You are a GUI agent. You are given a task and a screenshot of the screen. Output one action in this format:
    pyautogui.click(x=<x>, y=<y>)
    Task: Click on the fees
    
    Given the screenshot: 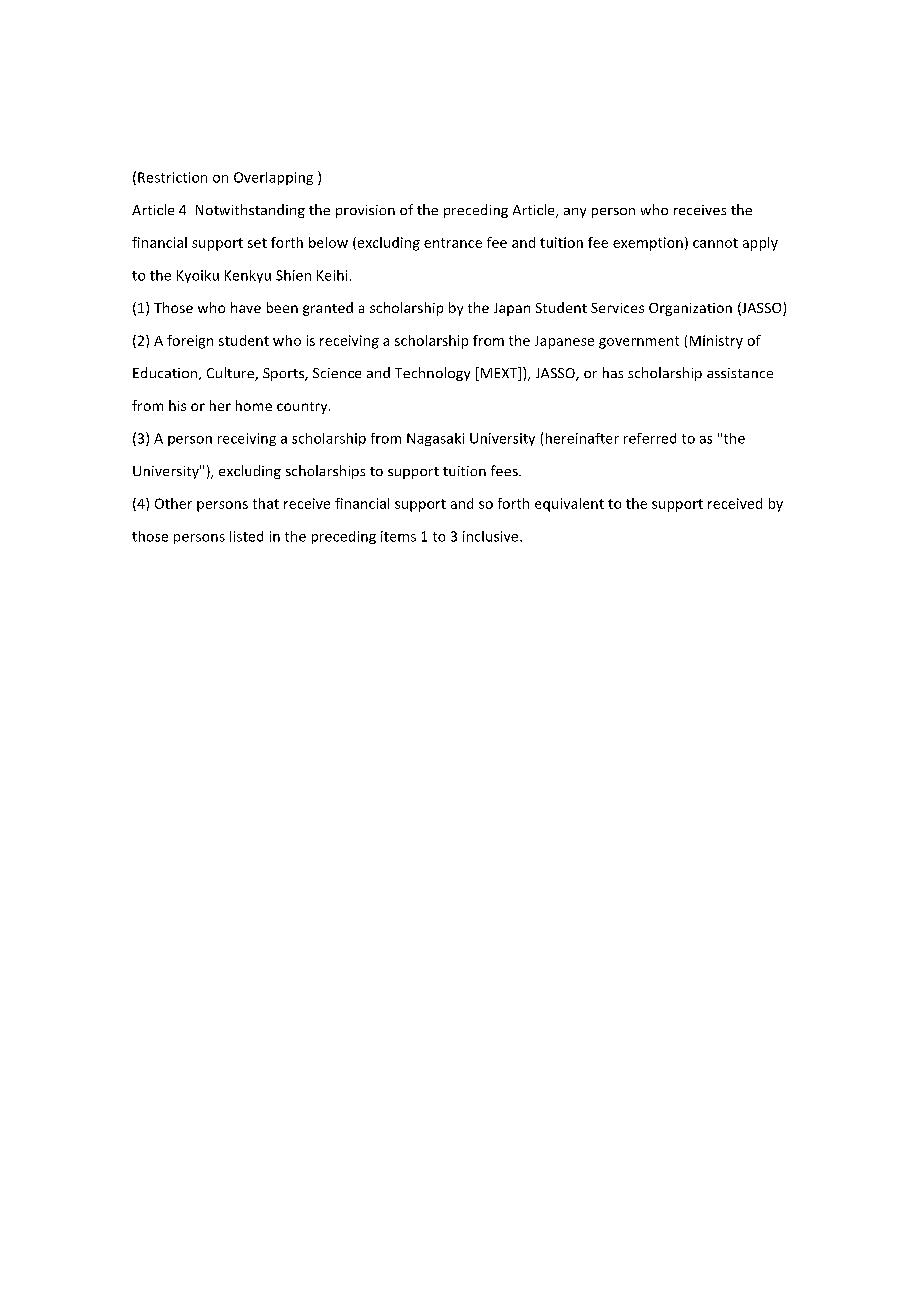 What is the action you would take?
    pyautogui.click(x=505, y=470)
